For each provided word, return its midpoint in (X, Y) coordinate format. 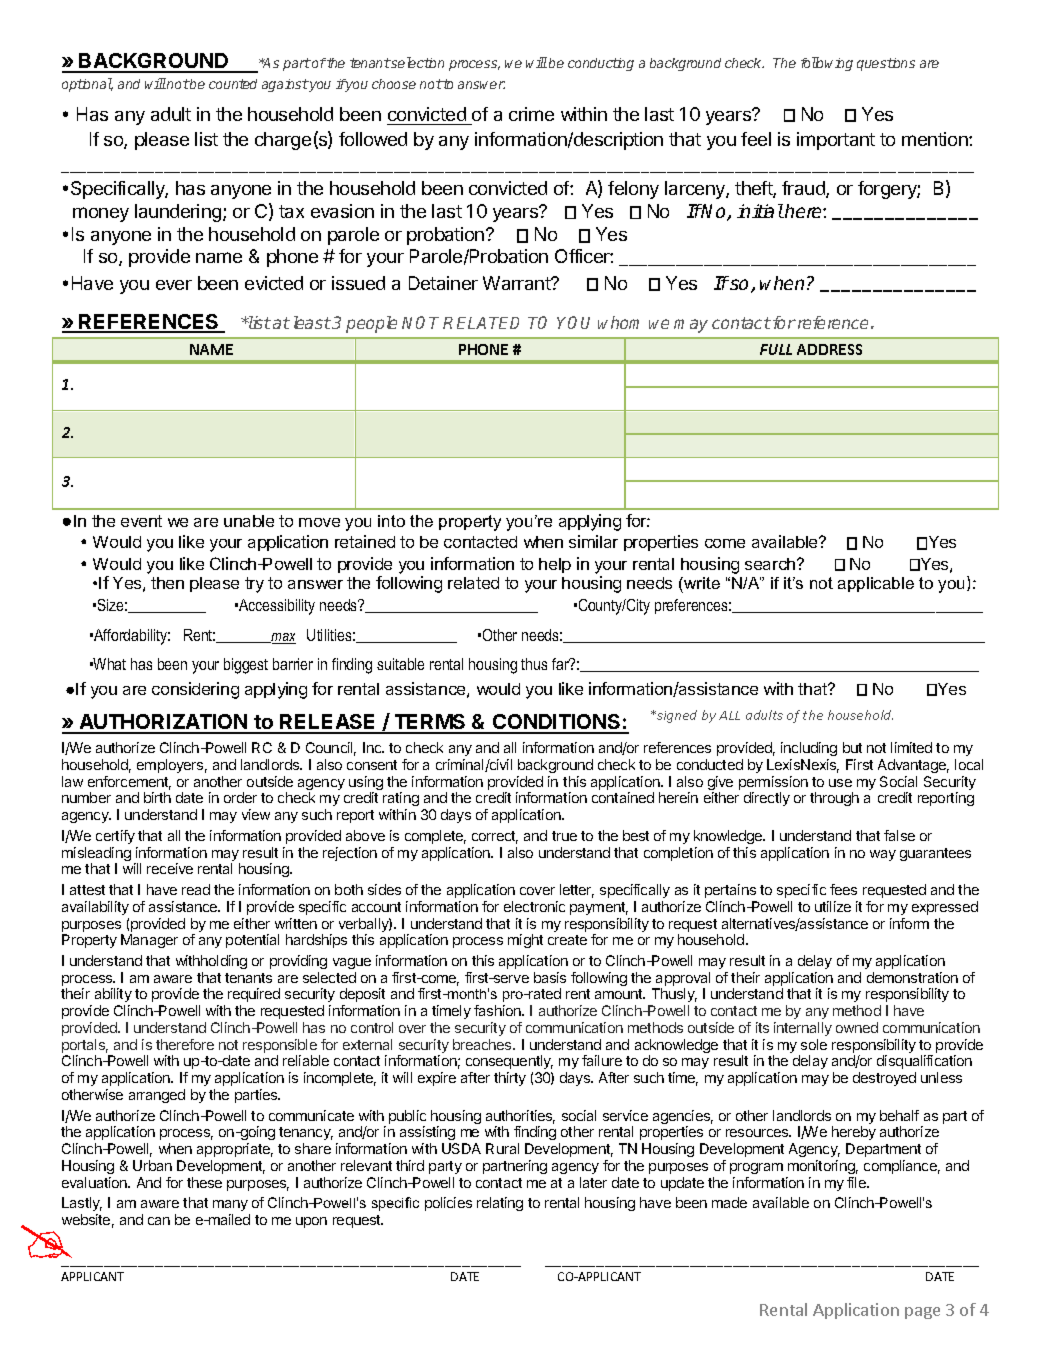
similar (593, 541)
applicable (876, 584)
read (196, 889)
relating (500, 1204)
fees (843, 889)
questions (886, 64)
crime (531, 114)
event (141, 521)
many (230, 1205)
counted (233, 84)
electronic (534, 906)
